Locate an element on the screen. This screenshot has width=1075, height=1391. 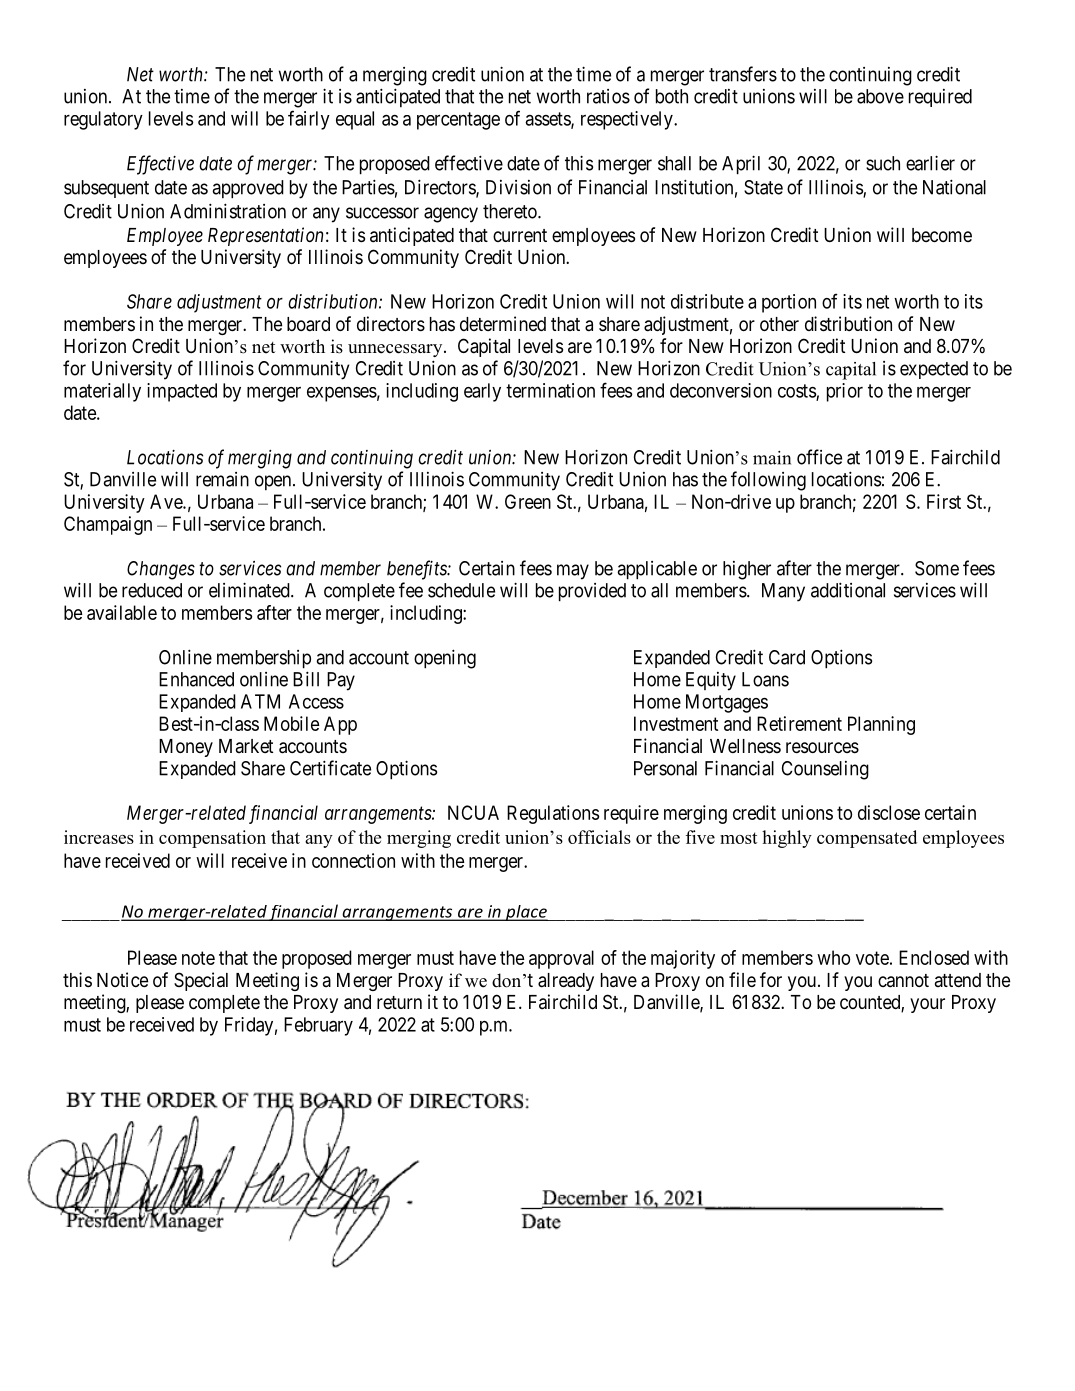
additional is located at coordinates (848, 590).
